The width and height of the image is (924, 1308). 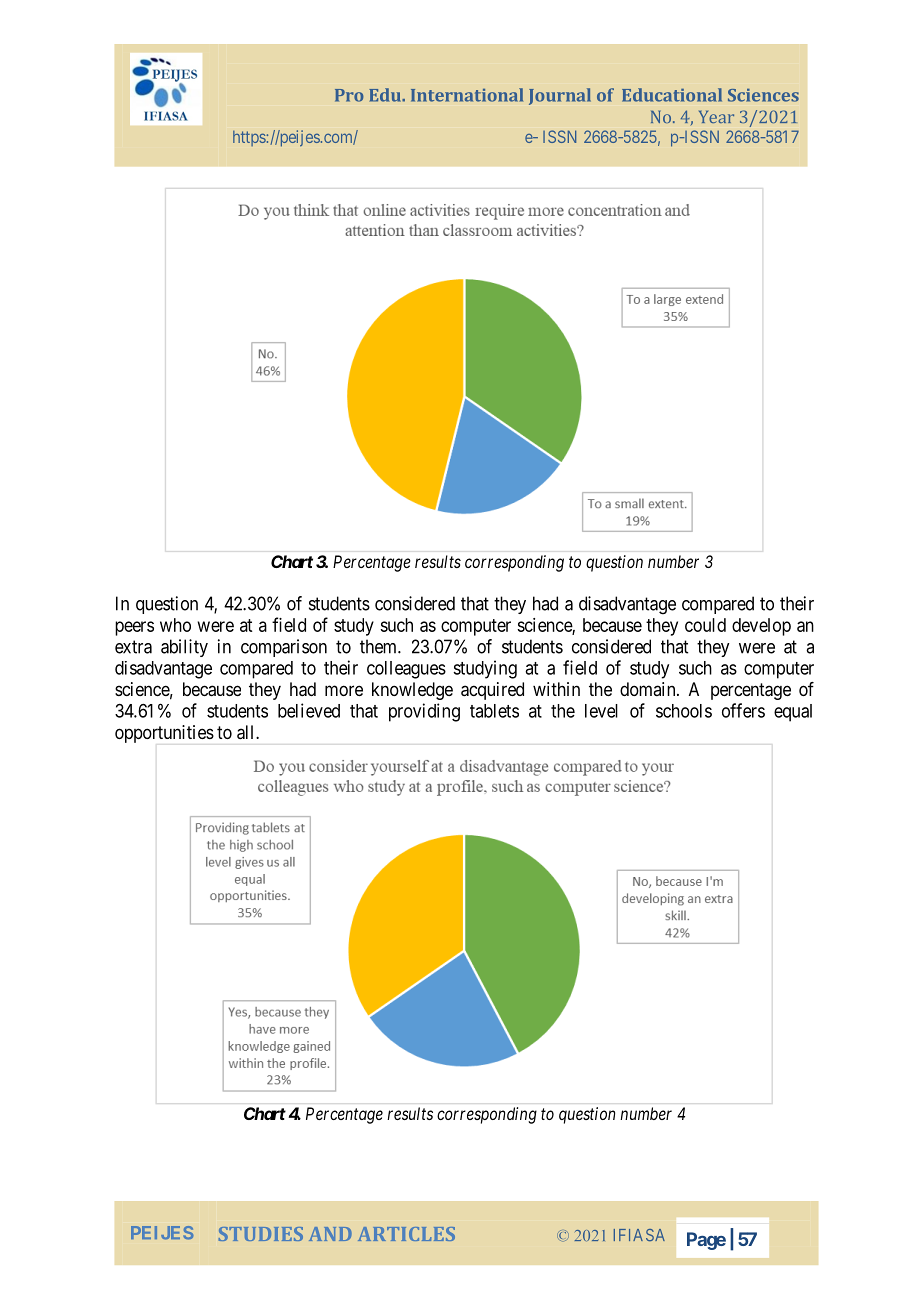 I want to click on them, so click(x=379, y=646).
